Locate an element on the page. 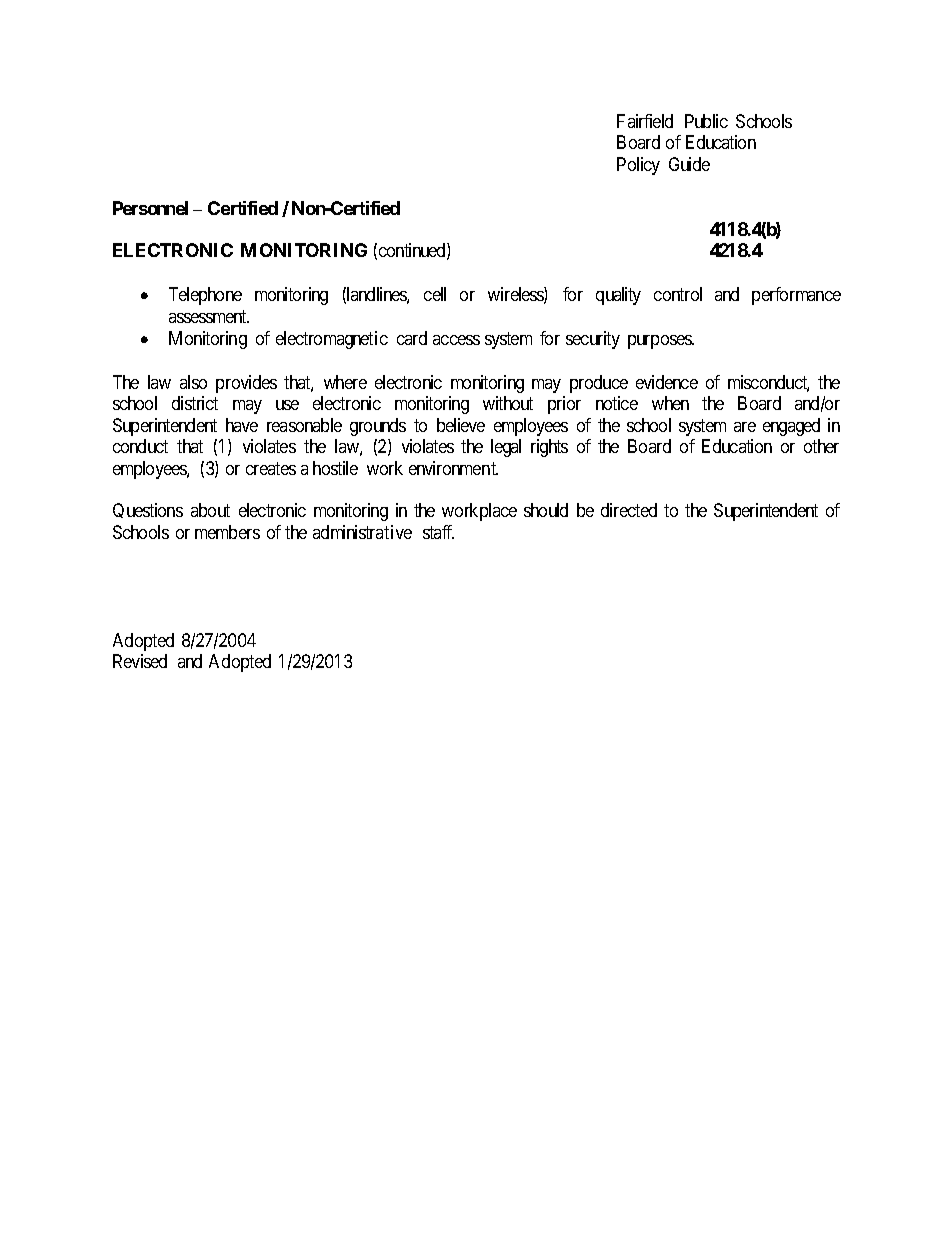 The image size is (952, 1233). control is located at coordinates (678, 294).
